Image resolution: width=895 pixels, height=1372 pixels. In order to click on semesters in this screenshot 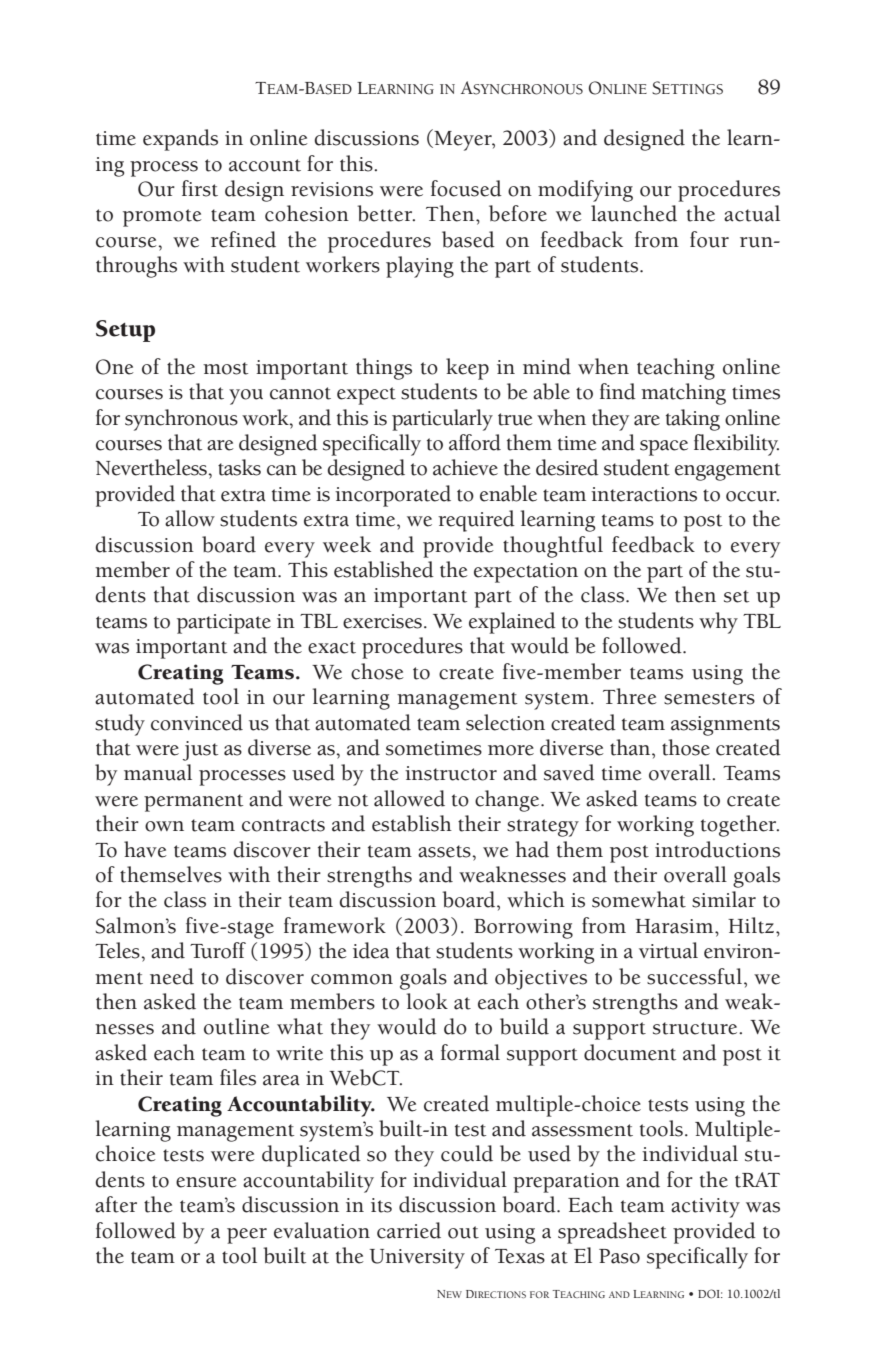, I will do `click(709, 698)`.
